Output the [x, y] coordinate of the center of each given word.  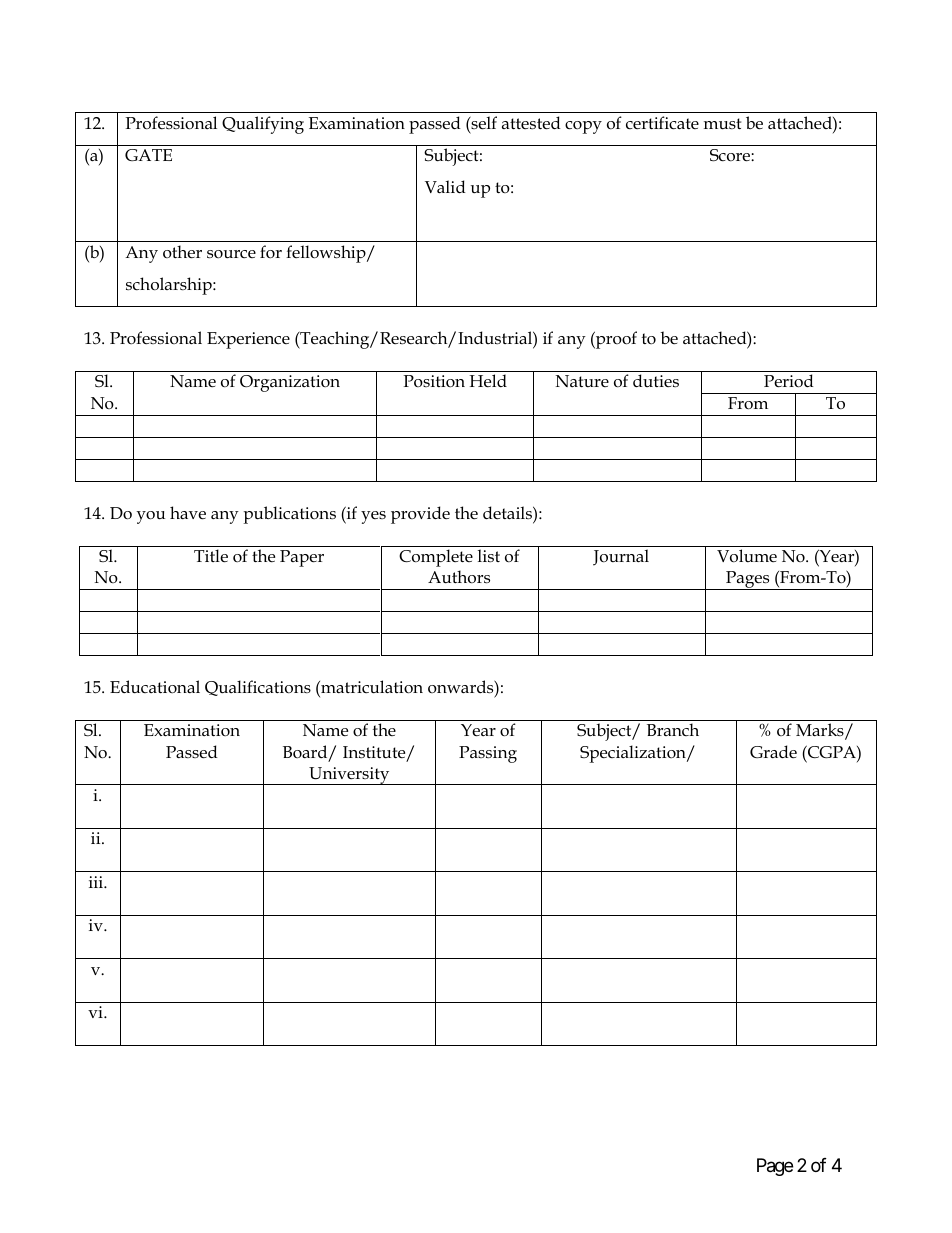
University [349, 776]
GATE [148, 155]
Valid [445, 186]
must [722, 124]
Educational [155, 687]
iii [97, 882]
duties [656, 380]
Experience [248, 340]
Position [434, 381]
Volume [747, 556]
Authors [459, 577]
